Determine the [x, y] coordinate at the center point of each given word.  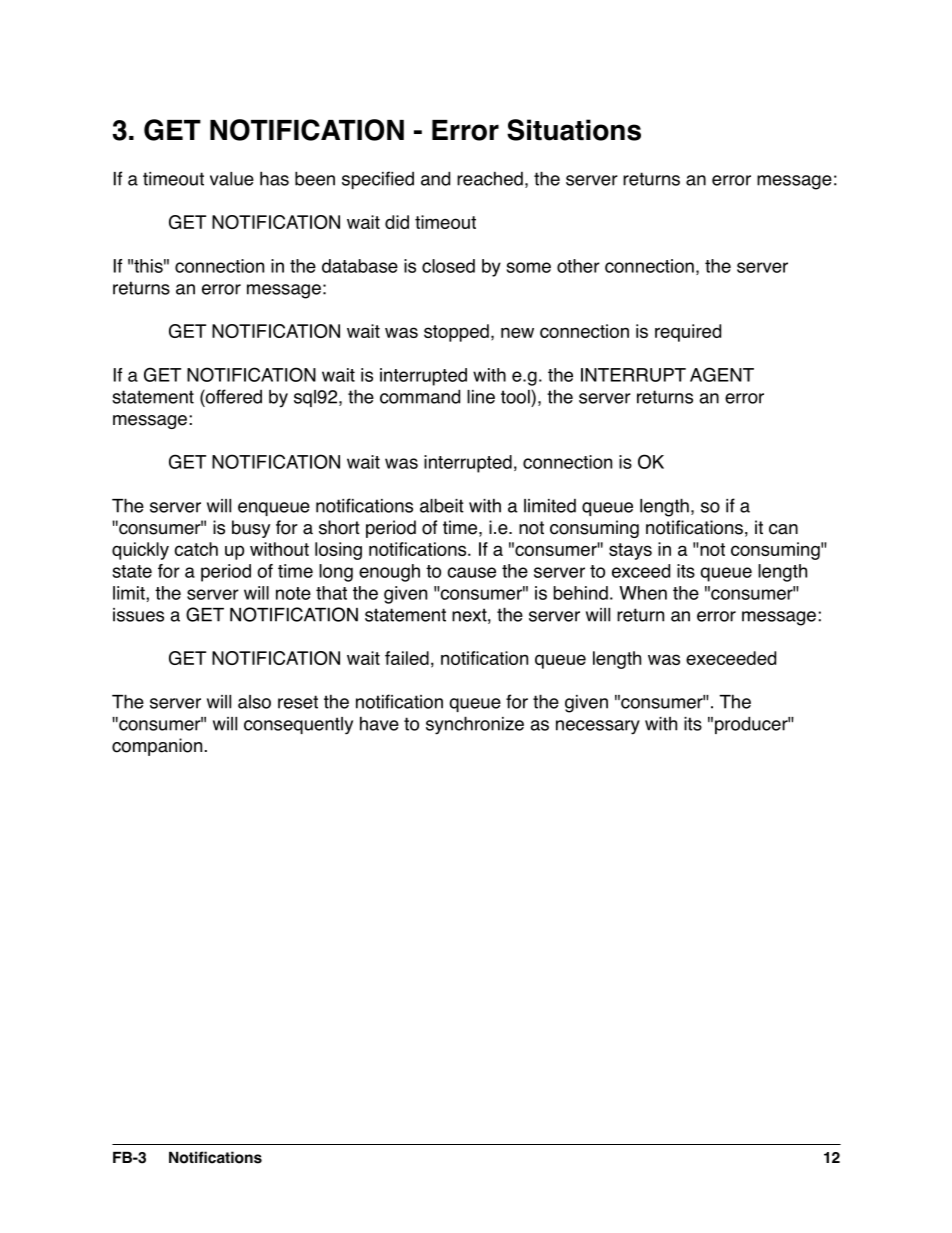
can [783, 529]
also [254, 702]
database [360, 266]
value [232, 179]
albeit [442, 505]
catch [196, 549]
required [688, 333]
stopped [456, 333]
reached [490, 178]
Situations [574, 130]
